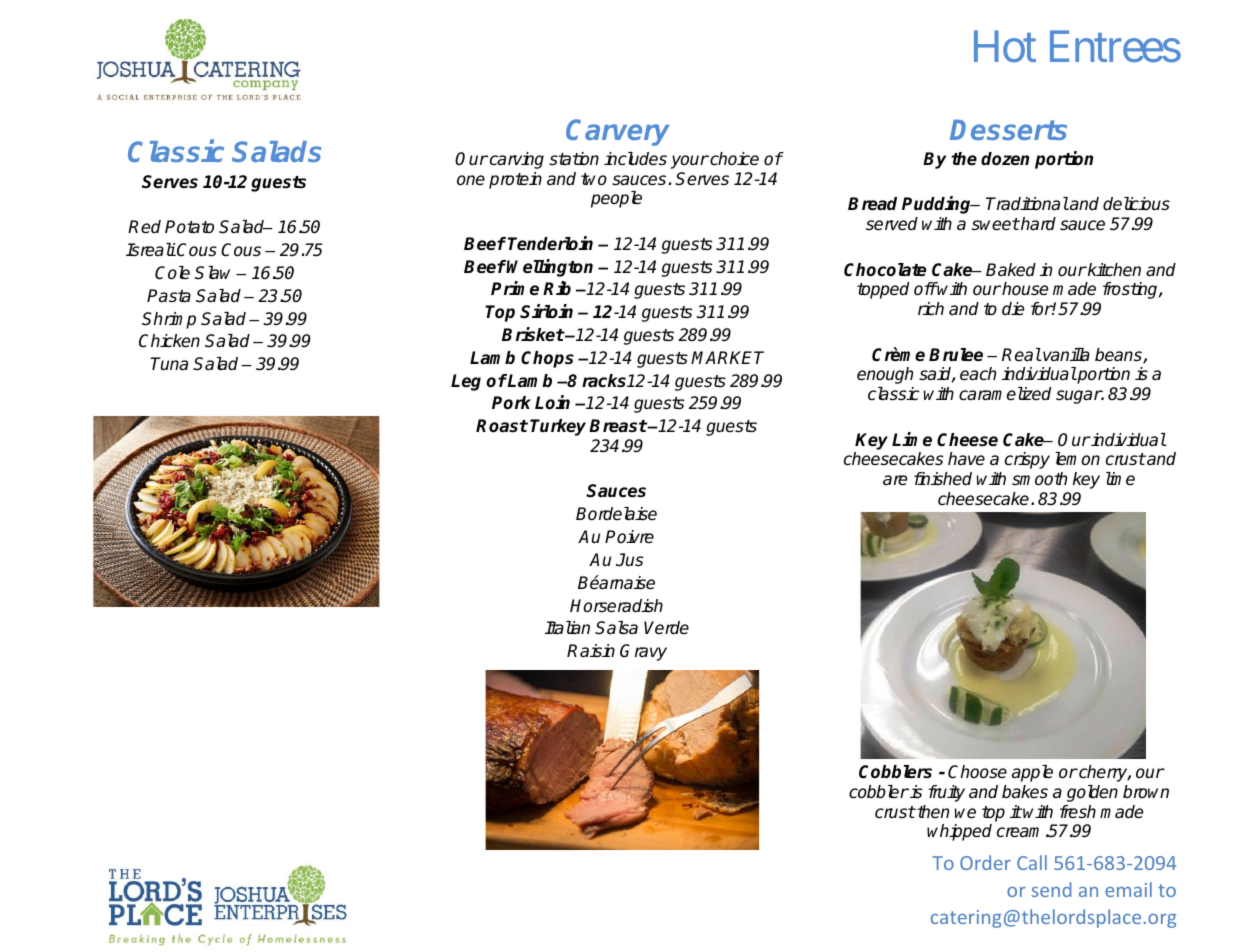 The height and width of the image is (952, 1233). I want to click on includes, so click(635, 159).
